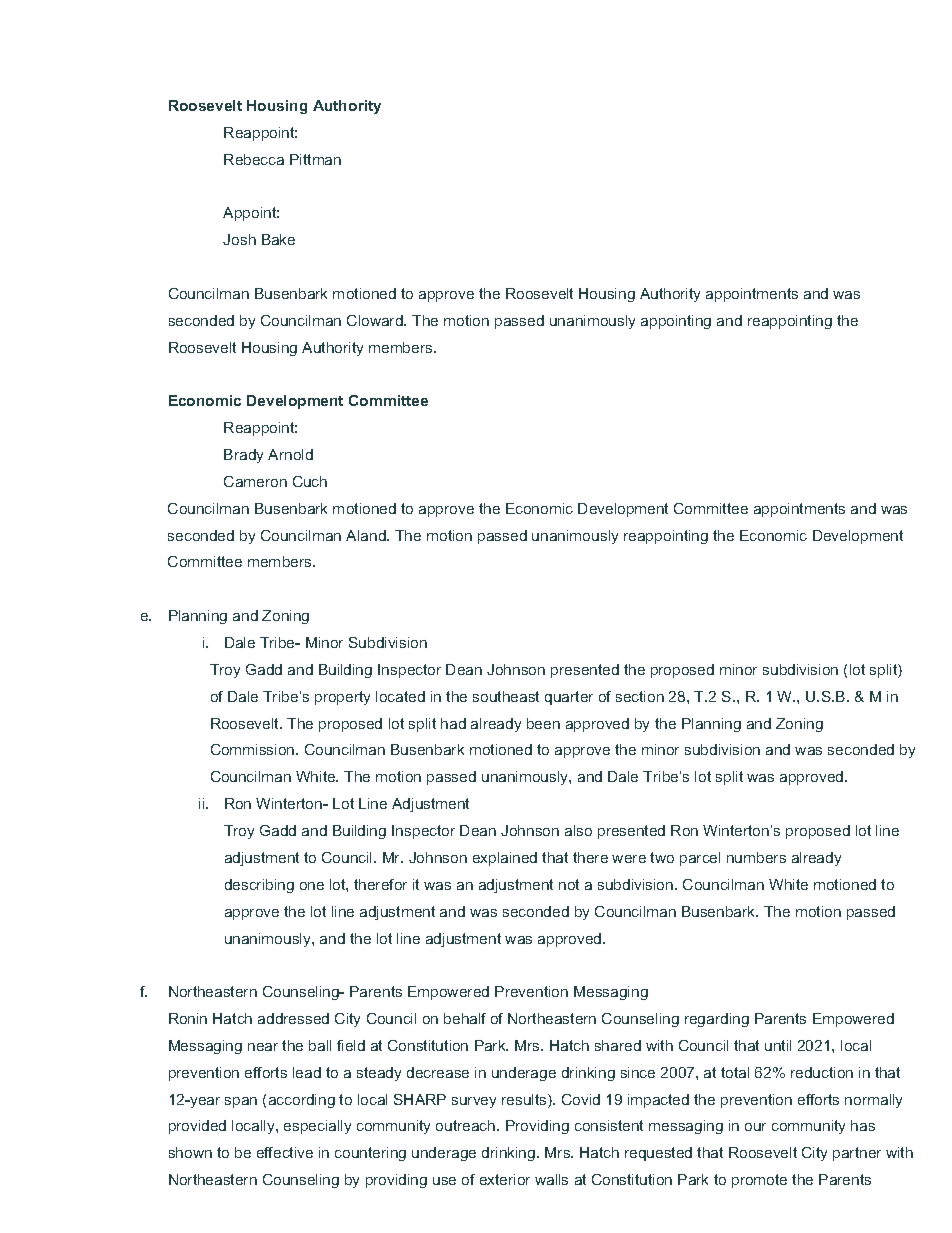 The image size is (952, 1233). What do you see at coordinates (465, 1018) in the document?
I see `behalf` at bounding box center [465, 1018].
